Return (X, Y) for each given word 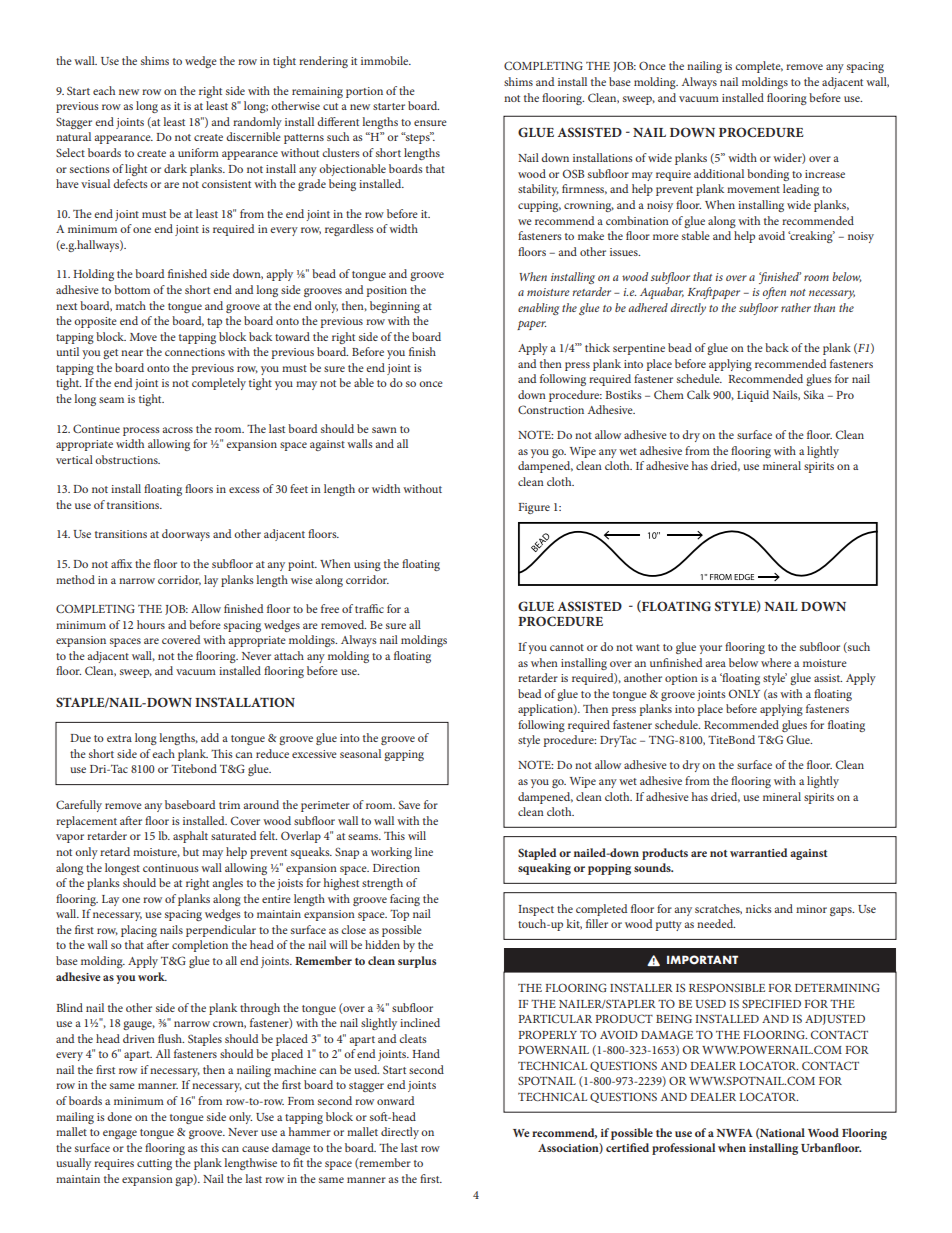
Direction (396, 868)
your (710, 649)
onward (395, 1100)
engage (120, 1134)
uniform (198, 152)
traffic (369, 608)
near (132, 353)
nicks (759, 908)
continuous (171, 868)
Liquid (753, 396)
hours (151, 624)
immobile (386, 60)
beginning (395, 307)
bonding (768, 175)
